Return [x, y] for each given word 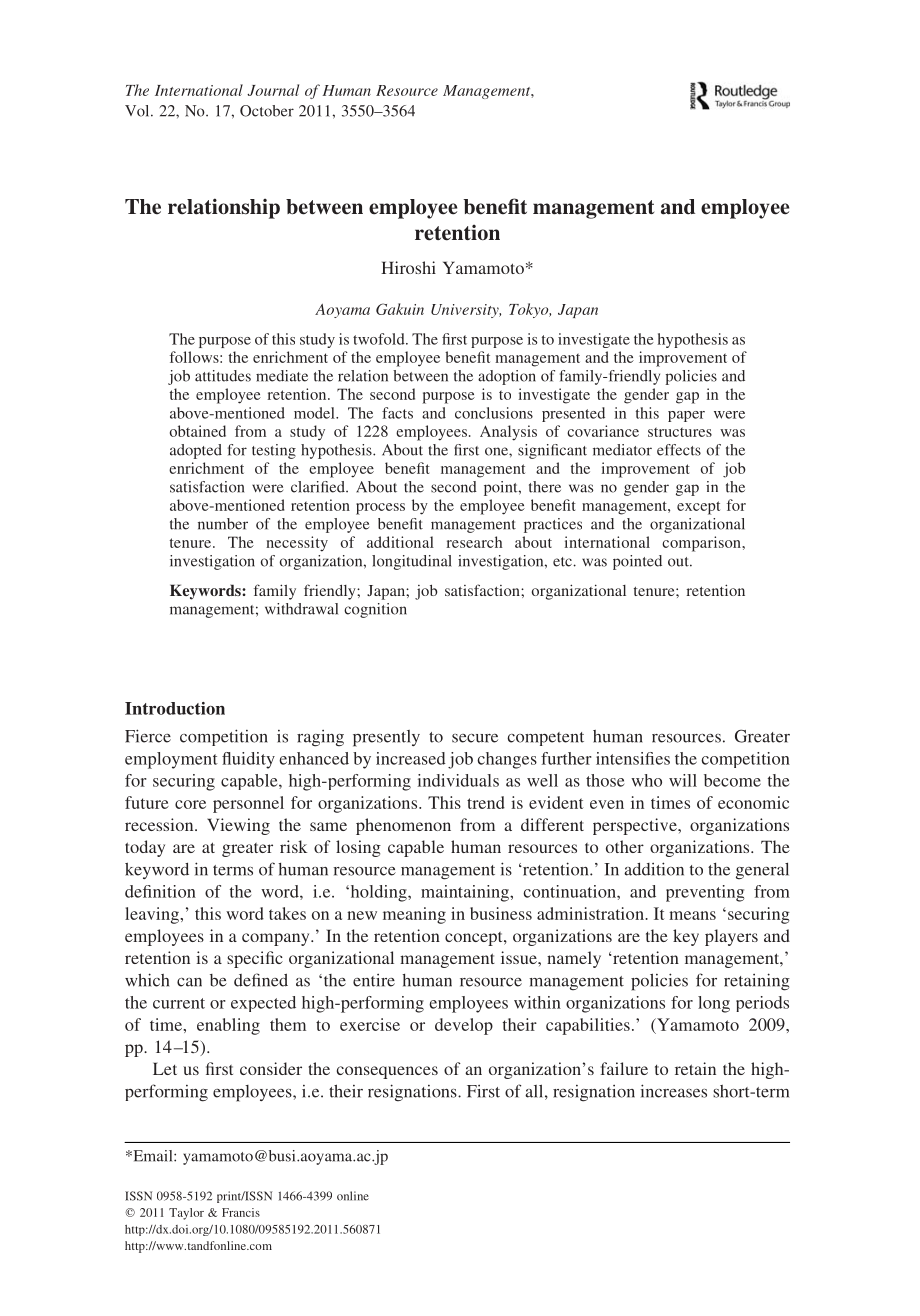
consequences [387, 1072]
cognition [375, 610]
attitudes [223, 376]
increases [674, 1091]
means [692, 915]
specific [255, 959]
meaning [414, 915]
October [267, 111]
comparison [702, 544]
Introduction [175, 708]
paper [686, 416]
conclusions [494, 413]
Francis [241, 1212]
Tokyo [530, 310]
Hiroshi [408, 267]
